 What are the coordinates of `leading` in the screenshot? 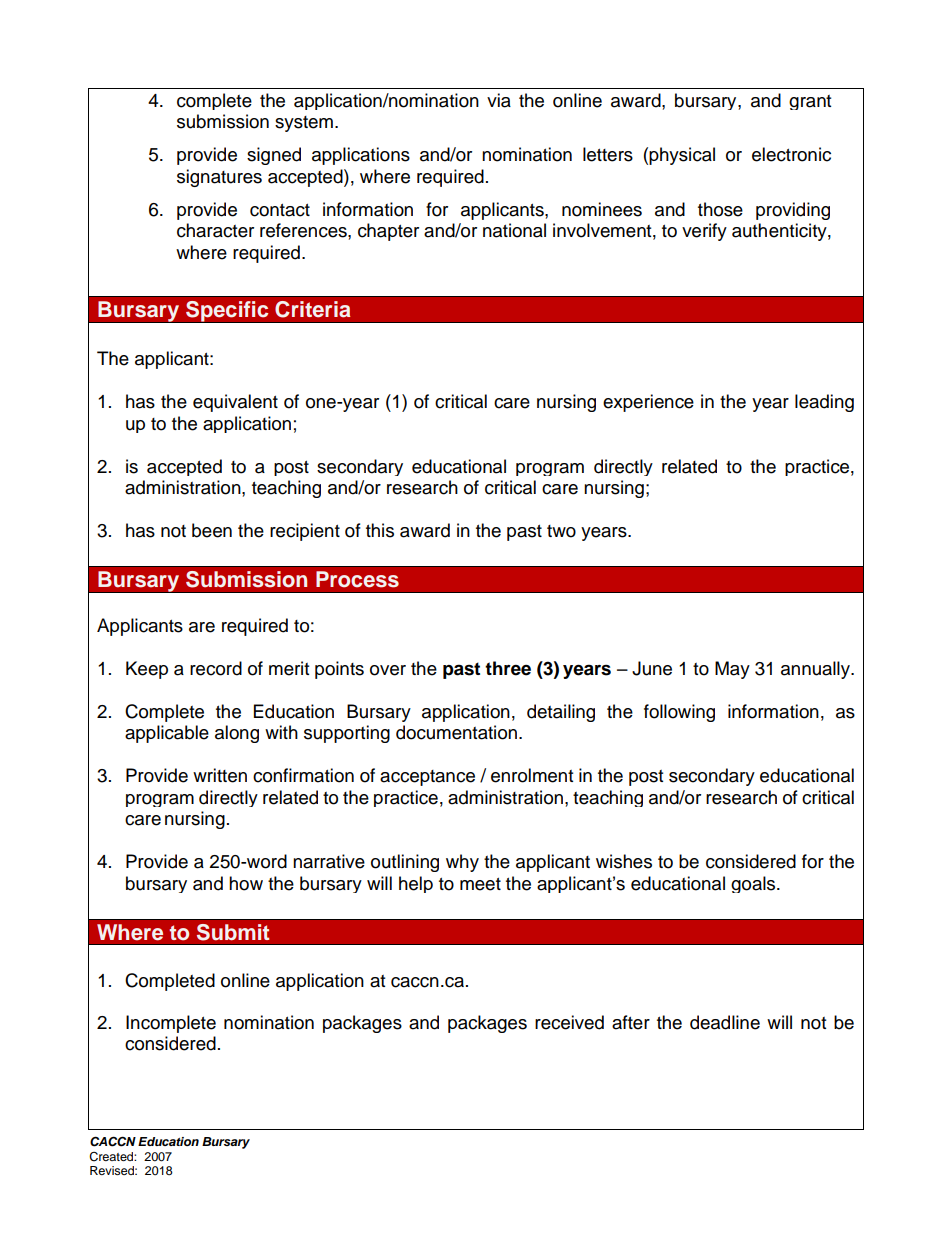 It's located at (824, 403).
